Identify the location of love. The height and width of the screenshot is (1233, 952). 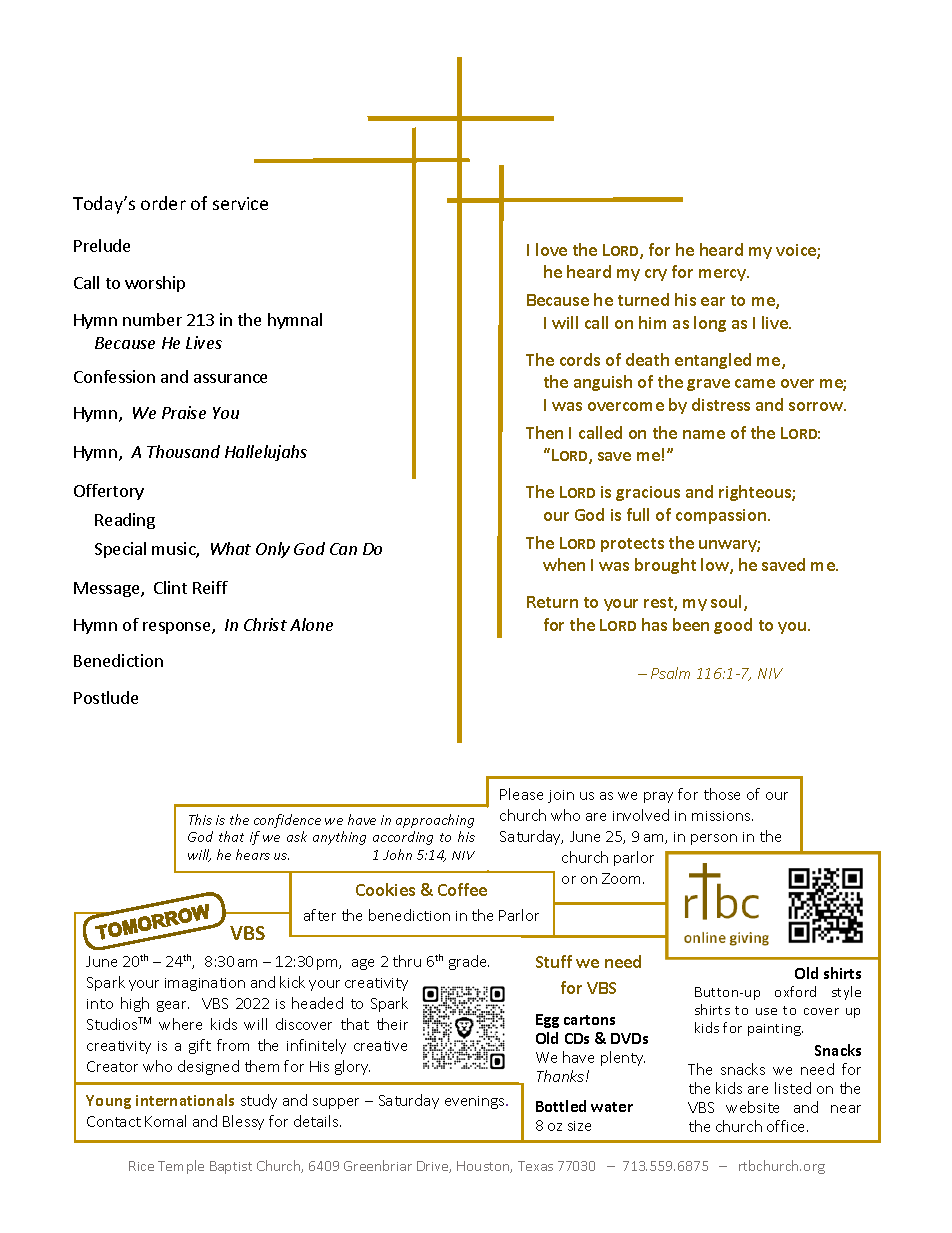
(551, 249).
